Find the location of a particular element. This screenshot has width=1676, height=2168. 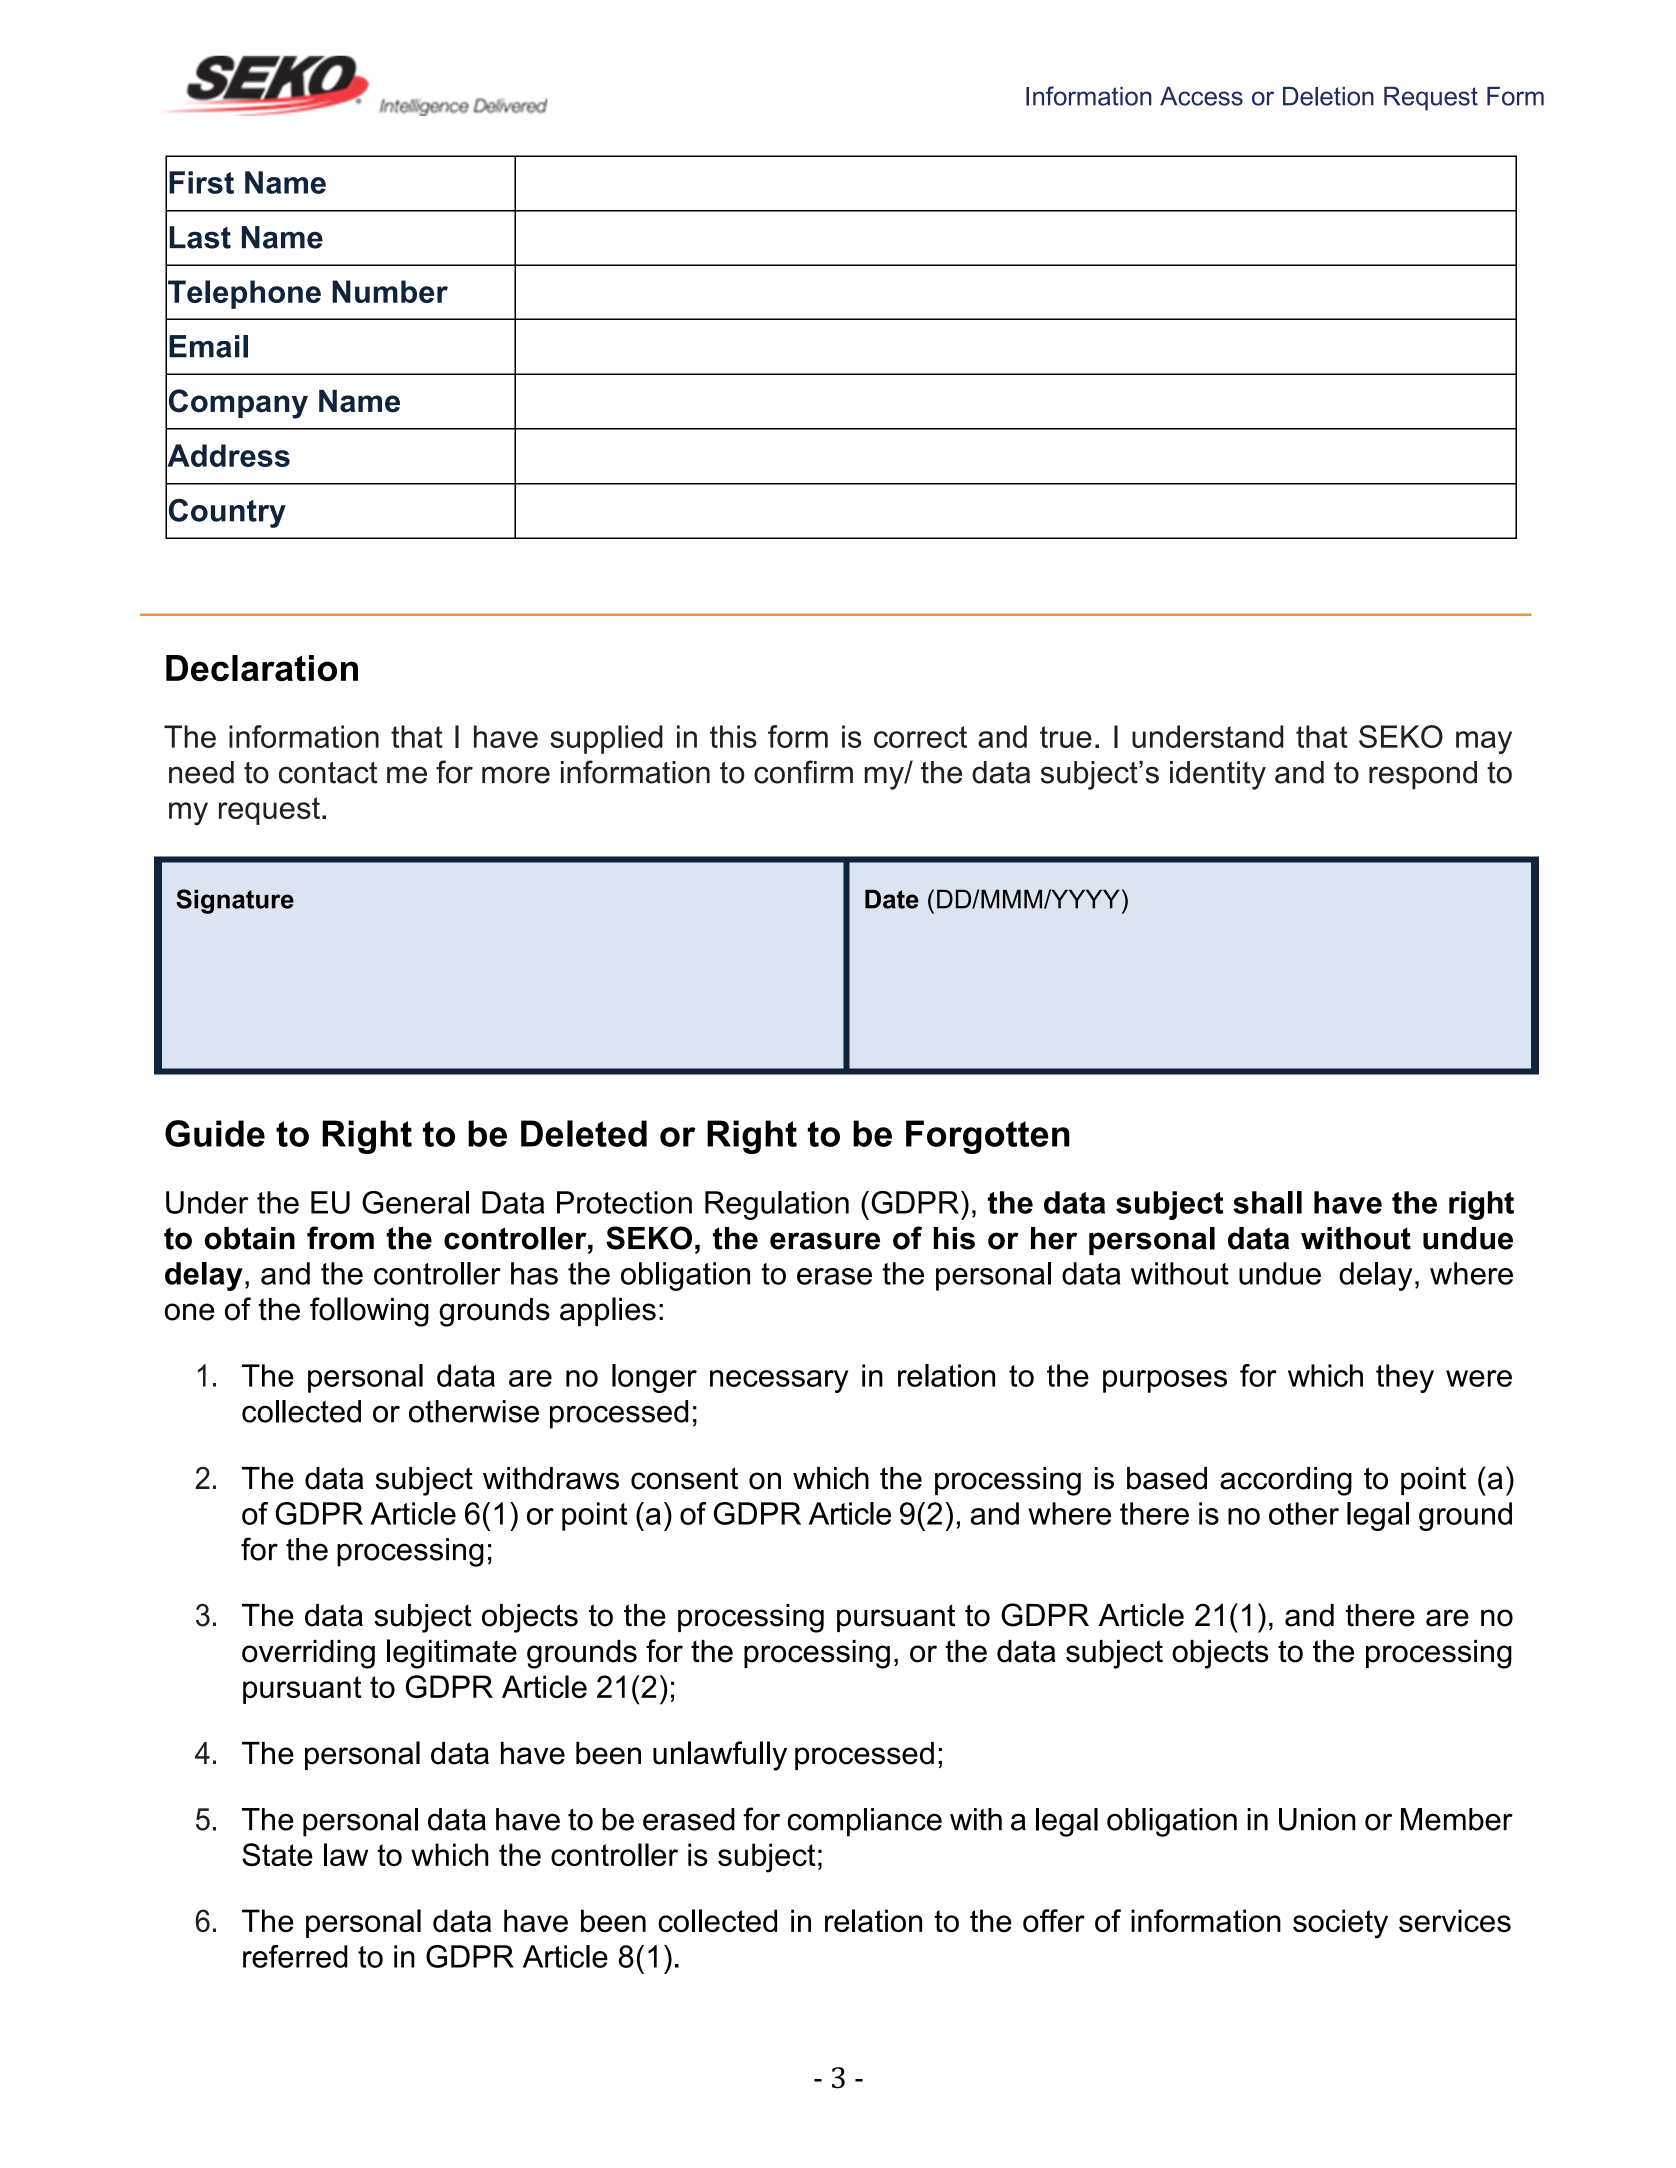

Date is located at coordinates (892, 899).
